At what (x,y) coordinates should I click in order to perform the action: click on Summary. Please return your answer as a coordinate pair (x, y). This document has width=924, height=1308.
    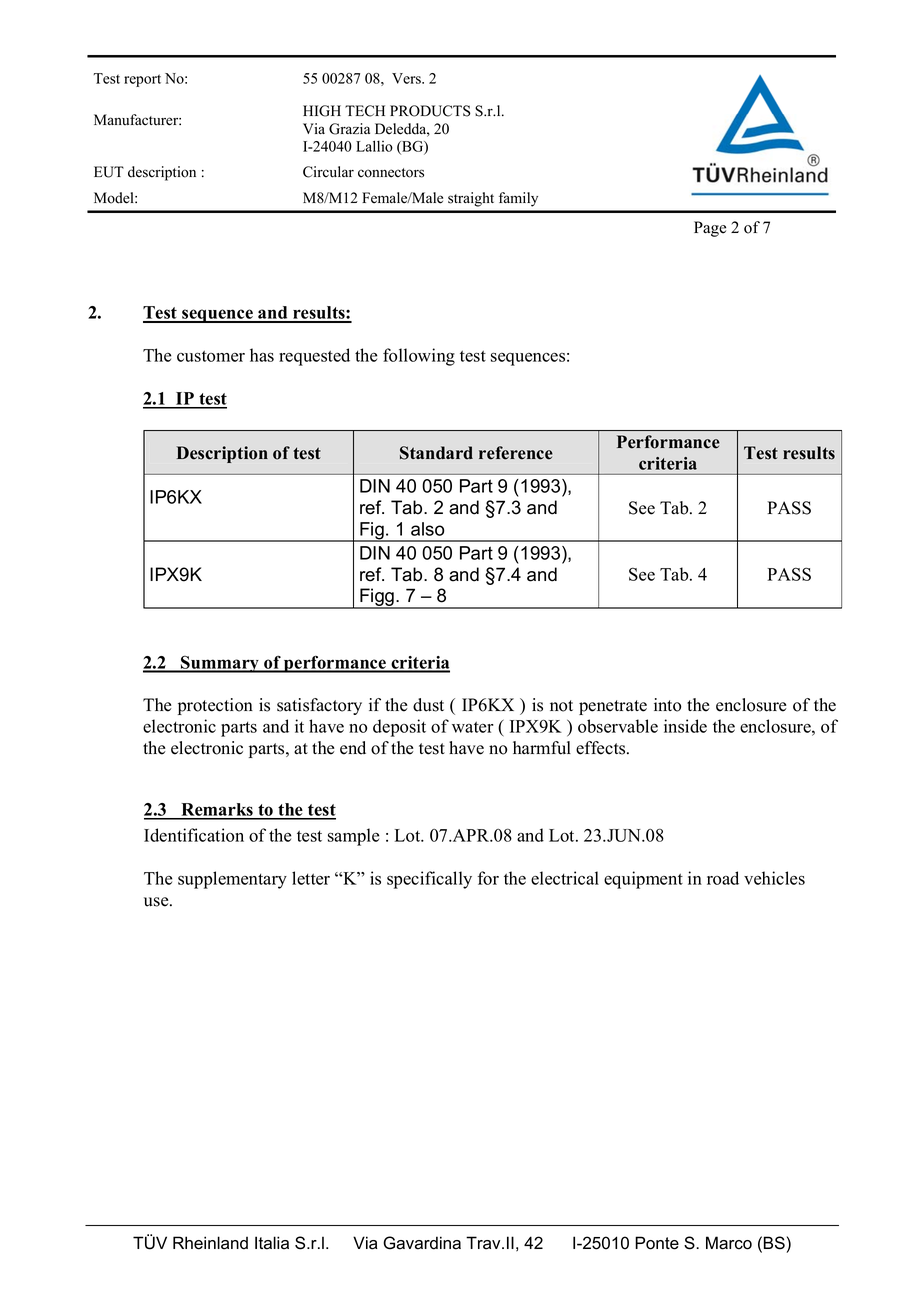
    Looking at the image, I should click on (220, 664).
